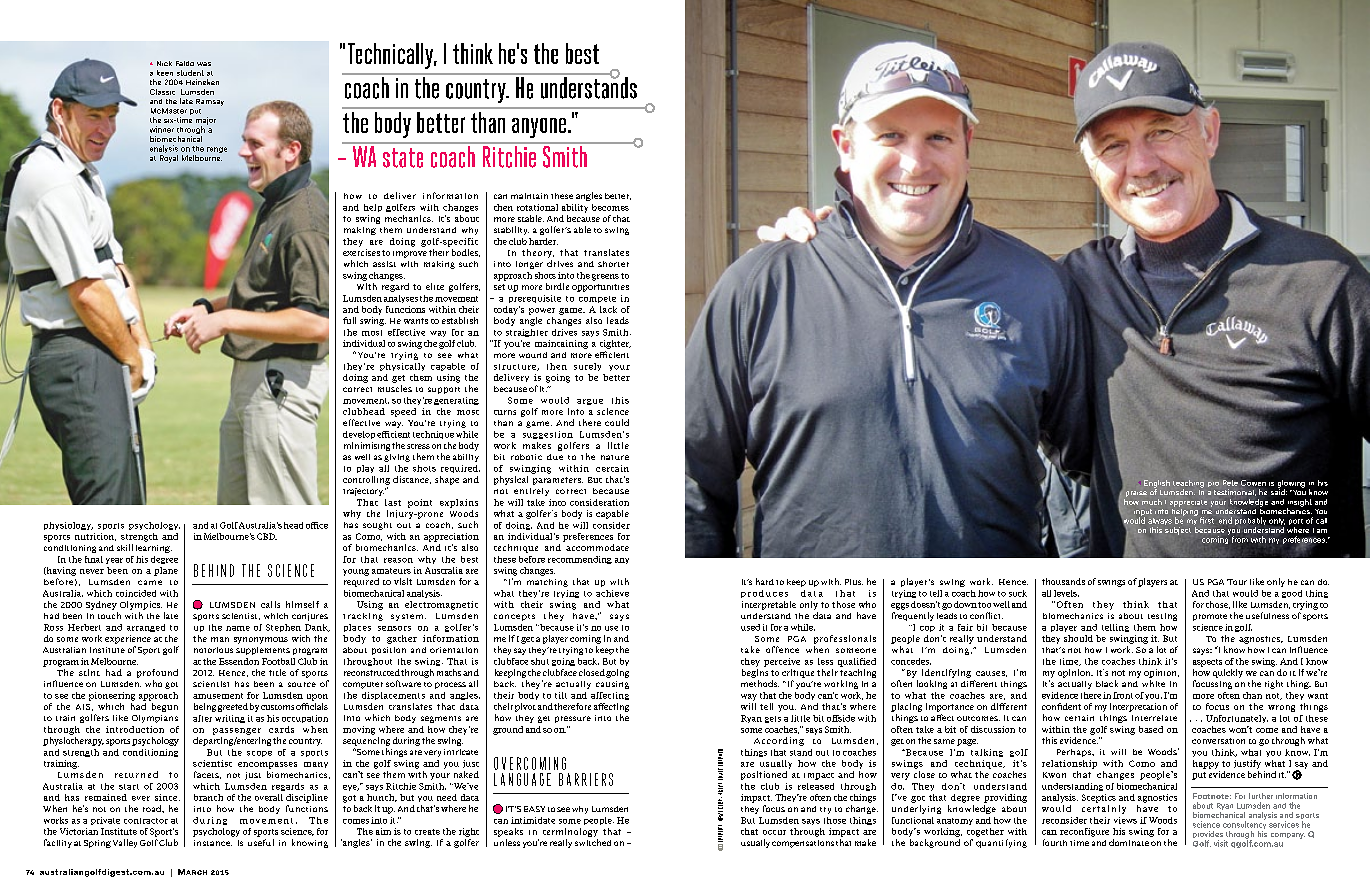  Describe the element at coordinates (615, 457) in the image. I see `nature` at that location.
